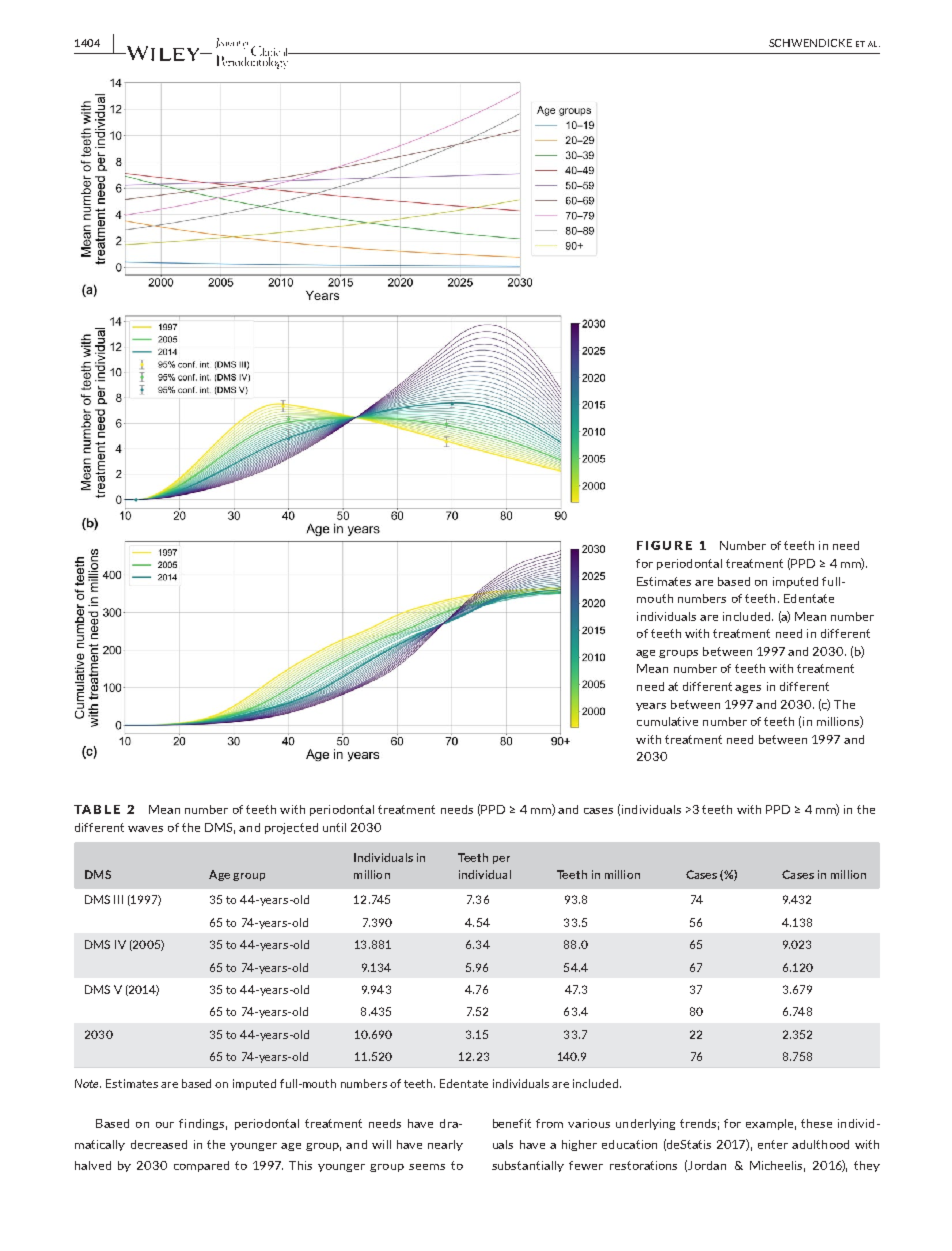 This image has width=952, height=1251. I want to click on will, so click(381, 1144).
